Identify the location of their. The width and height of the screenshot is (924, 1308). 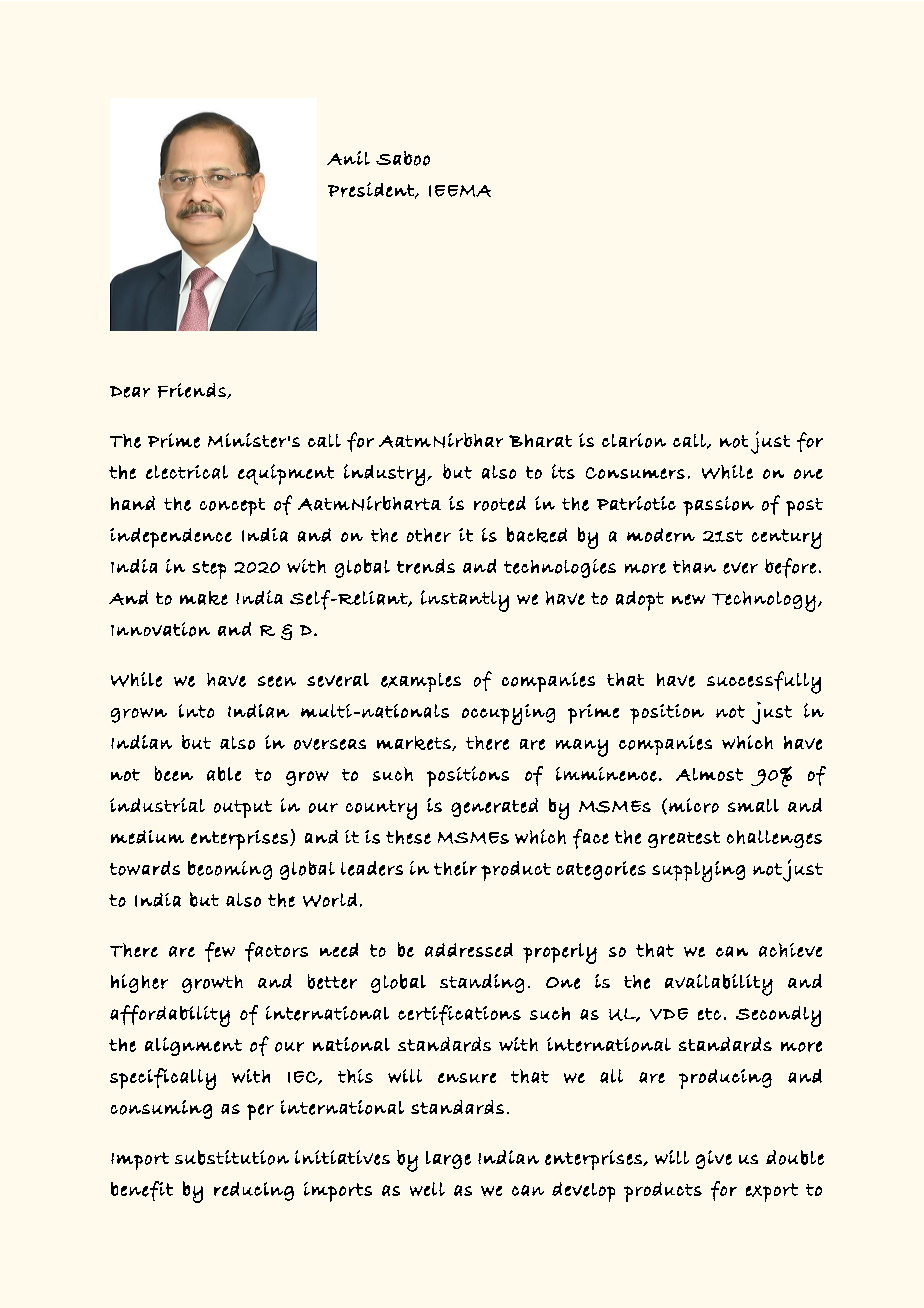
(455, 868).
